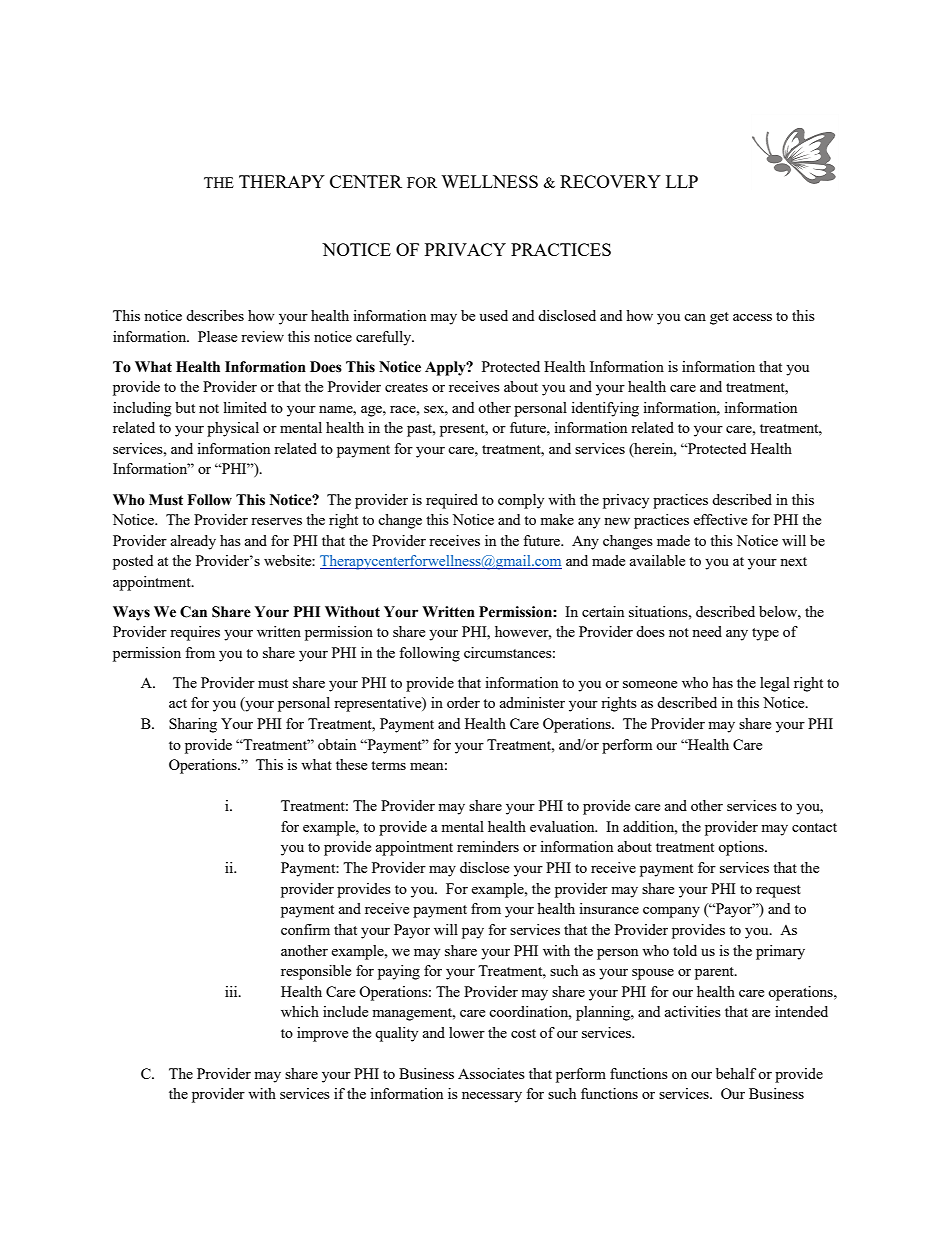 The image size is (952, 1233). Describe the element at coordinates (215, 315) in the image. I see `describes` at that location.
